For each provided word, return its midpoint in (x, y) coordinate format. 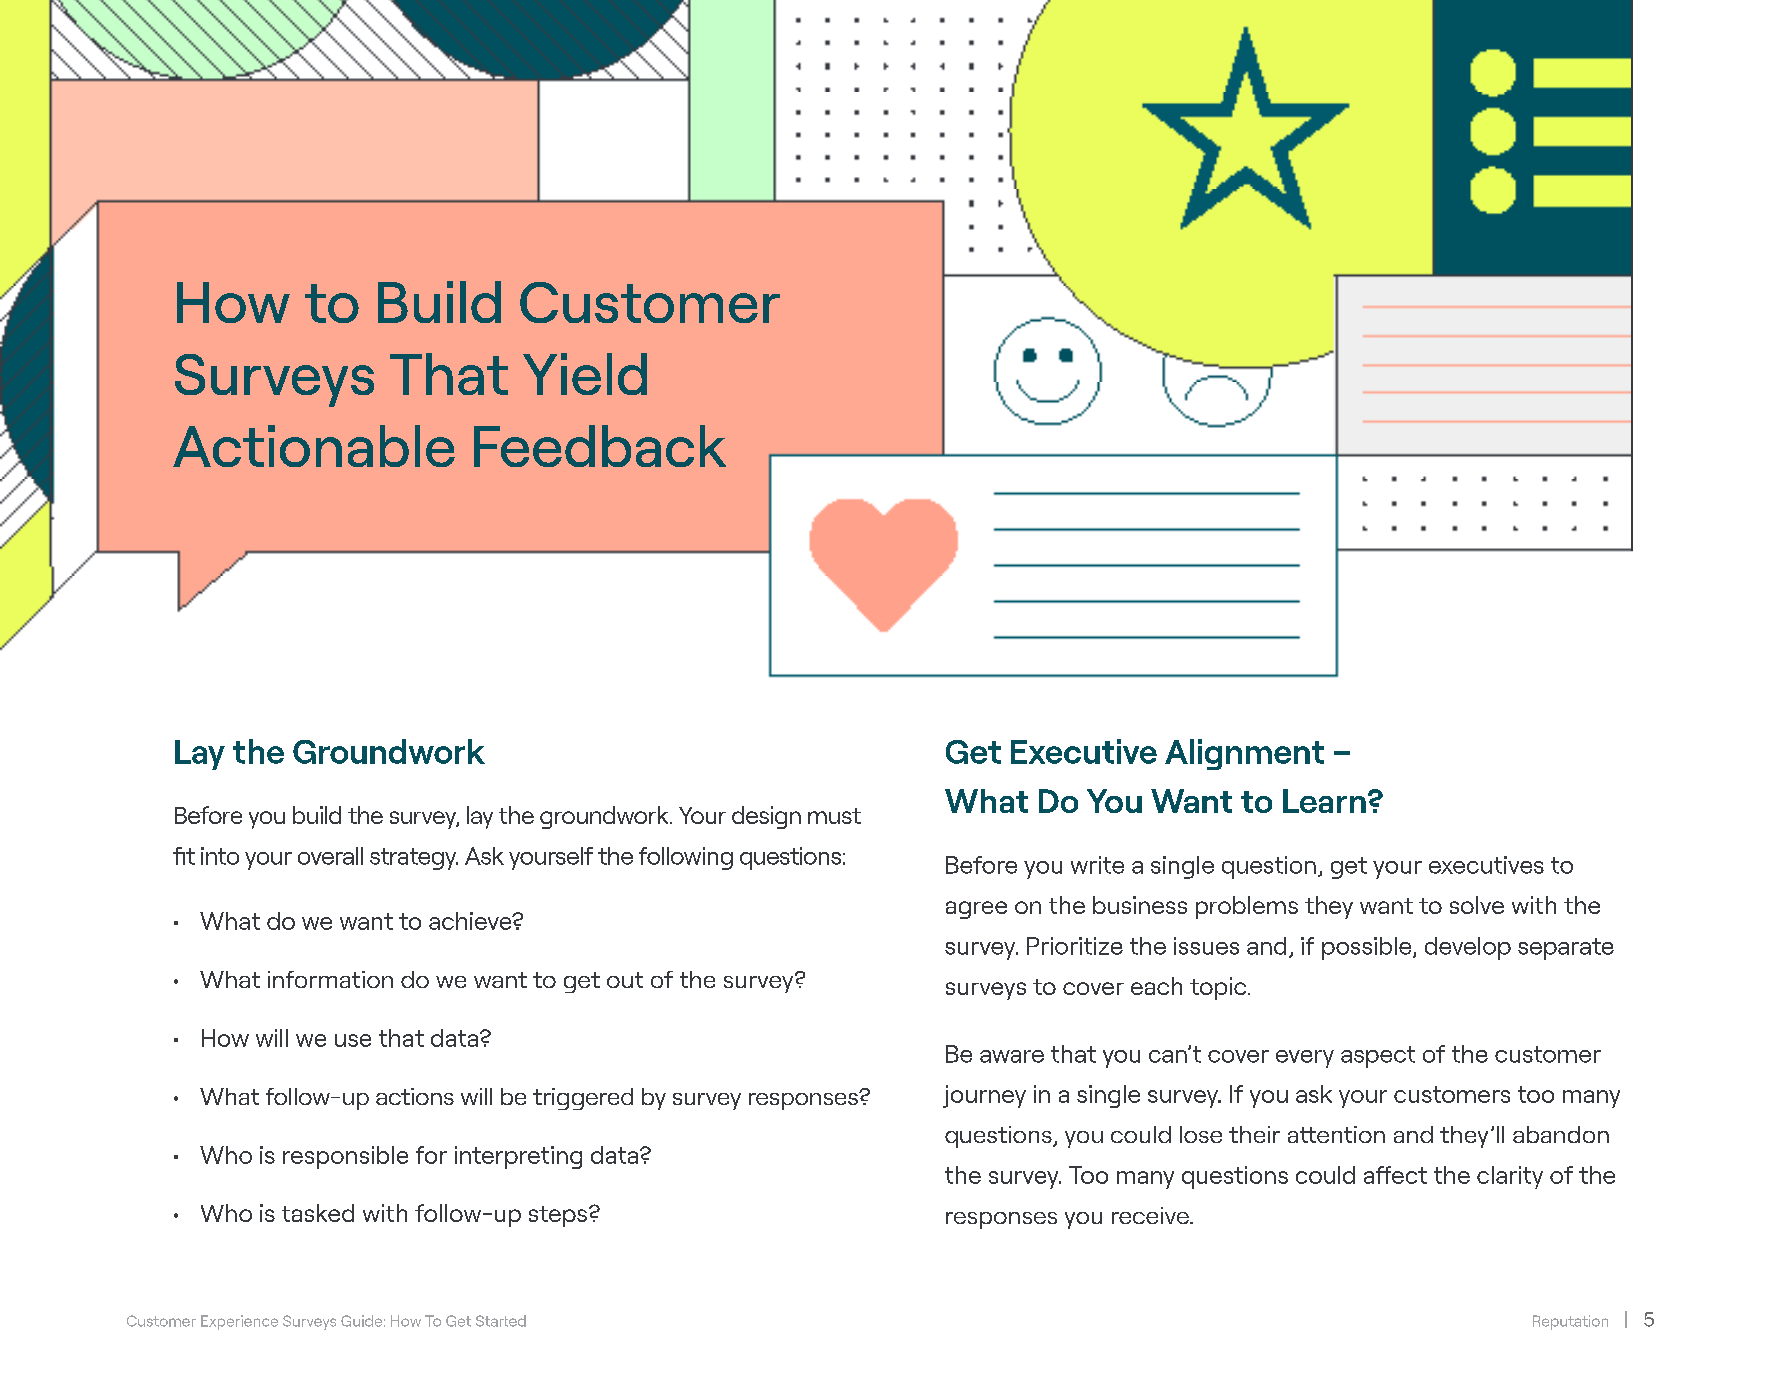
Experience (239, 1322)
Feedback (600, 446)
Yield (585, 374)
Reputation (1570, 1322)
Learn (1324, 801)
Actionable (314, 446)
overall (330, 856)
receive (1151, 1215)
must (834, 816)
